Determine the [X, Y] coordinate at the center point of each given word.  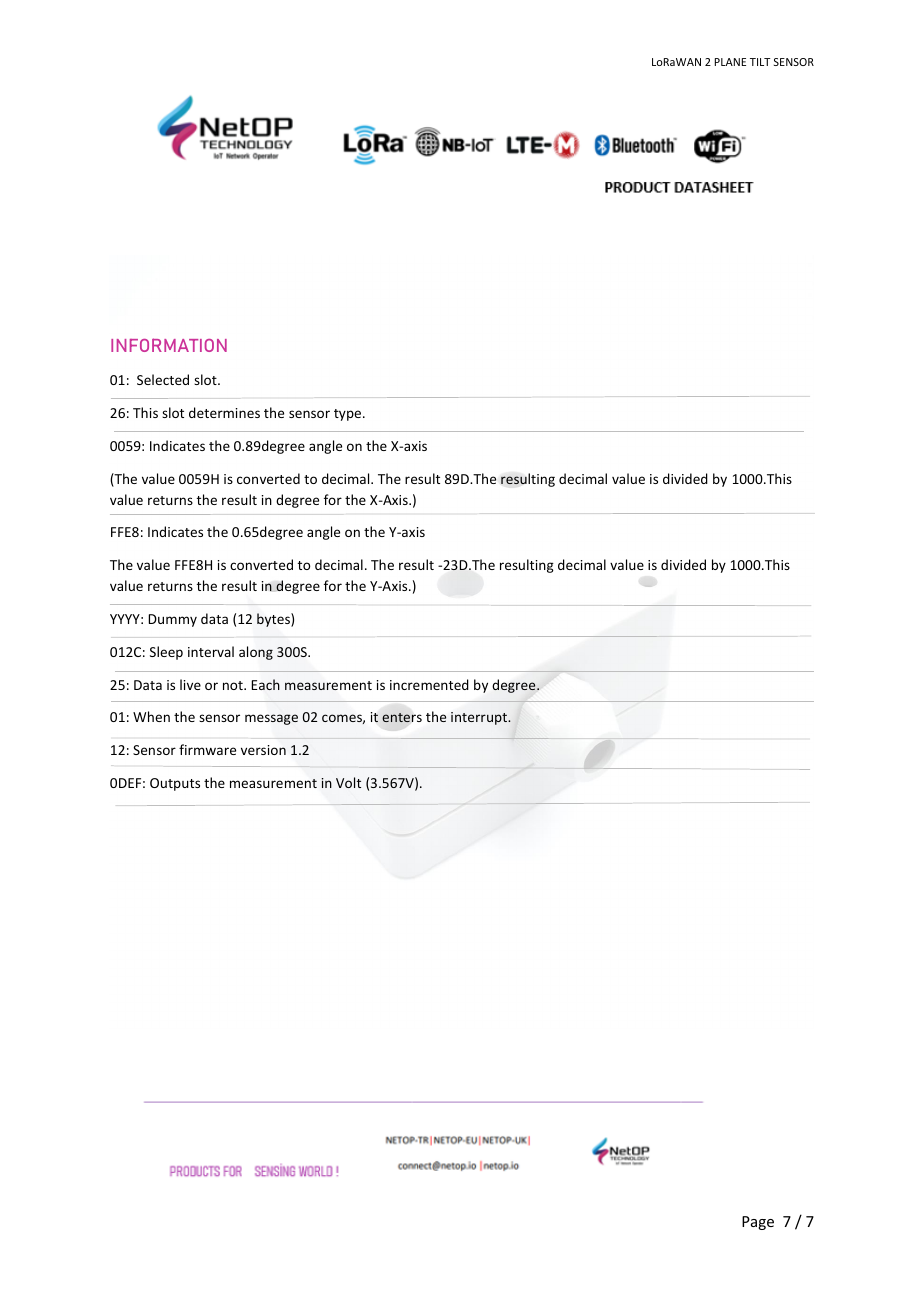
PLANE [730, 62]
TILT [760, 62]
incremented [429, 684]
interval [211, 651]
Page [758, 1223]
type [349, 415]
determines [224, 412]
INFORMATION [169, 345]
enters [402, 717]
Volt [348, 782]
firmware [207, 749]
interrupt [480, 718]
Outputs [175, 784]
